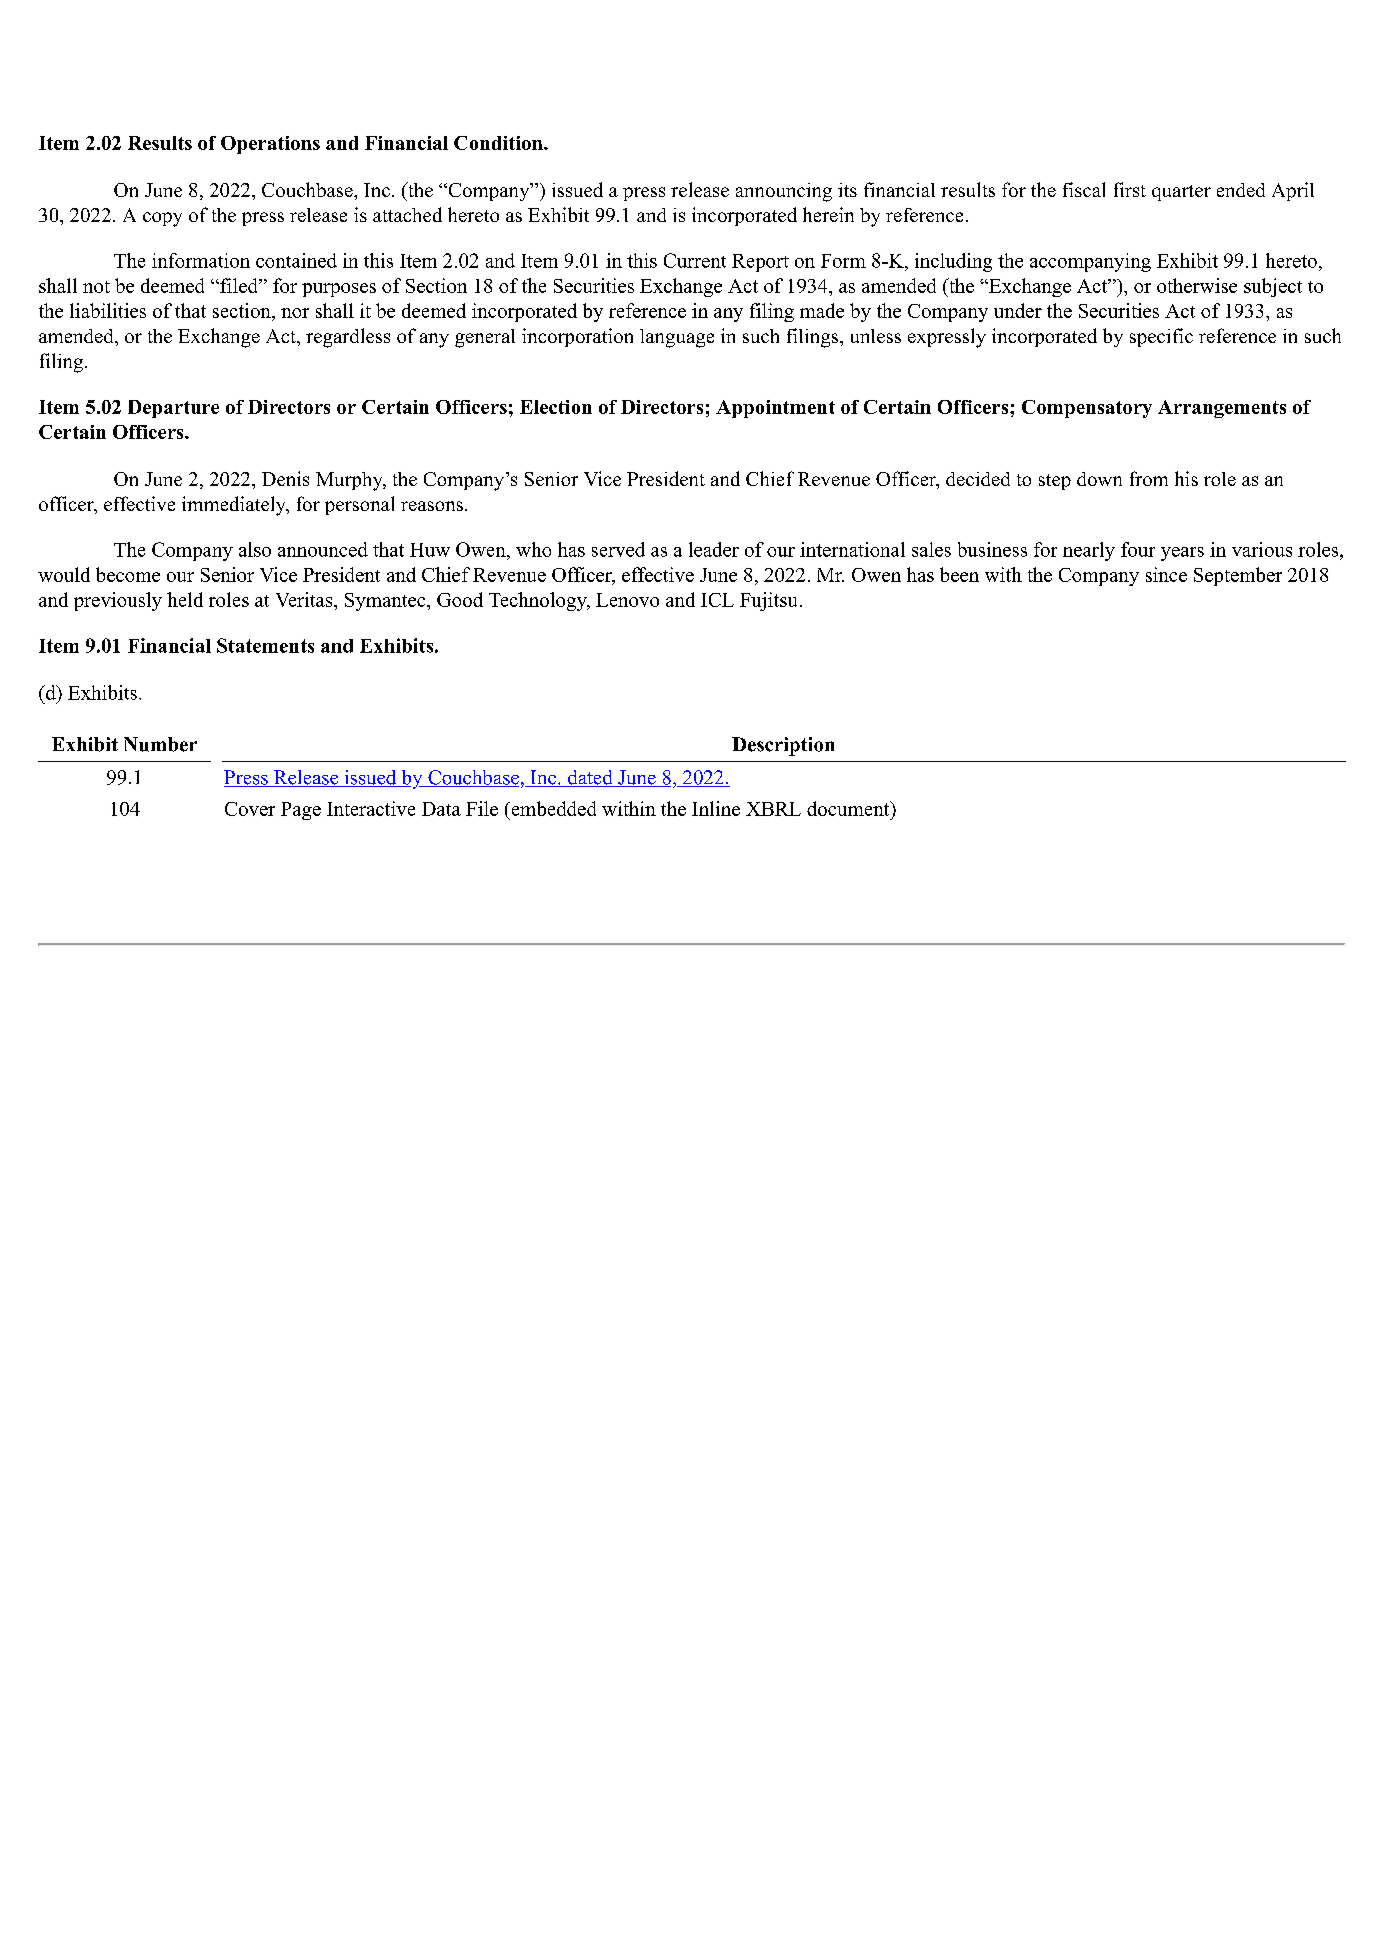 This image has height=1959, width=1385. What do you see at coordinates (849, 808) in the image?
I see `document` at bounding box center [849, 808].
